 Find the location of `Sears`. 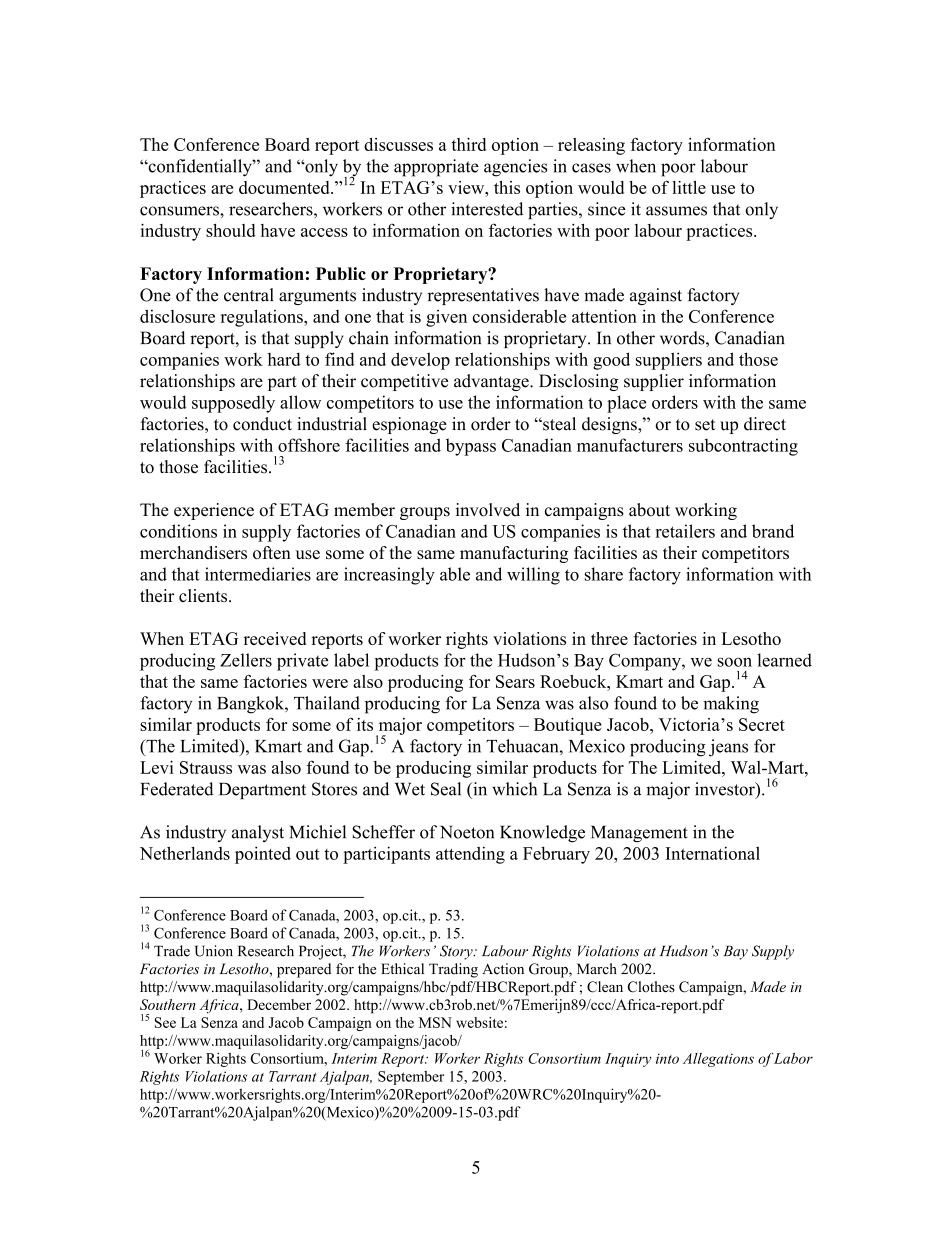

Sears is located at coordinates (515, 681).
